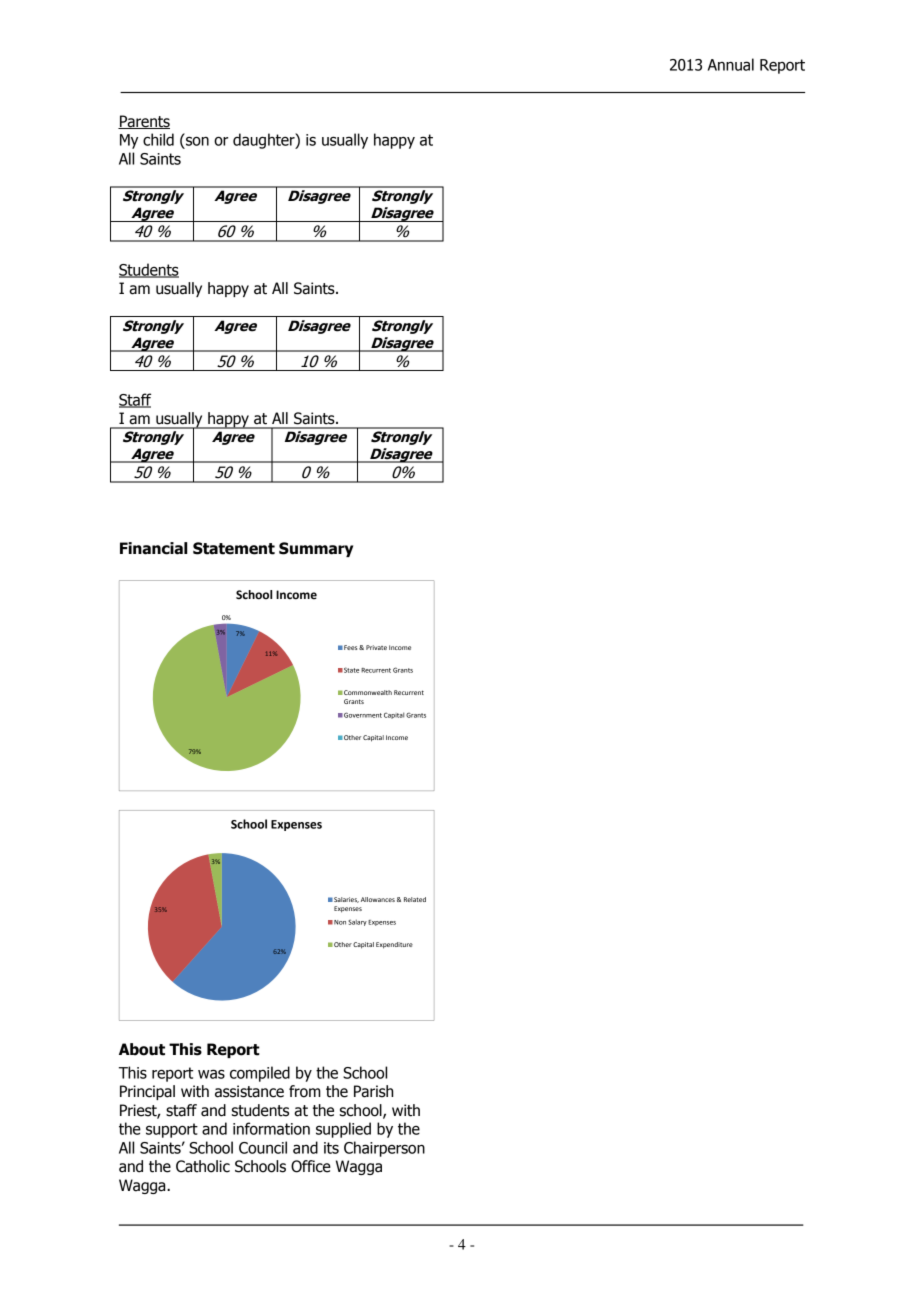  Describe the element at coordinates (144, 122) in the screenshot. I see `Parents` at that location.
